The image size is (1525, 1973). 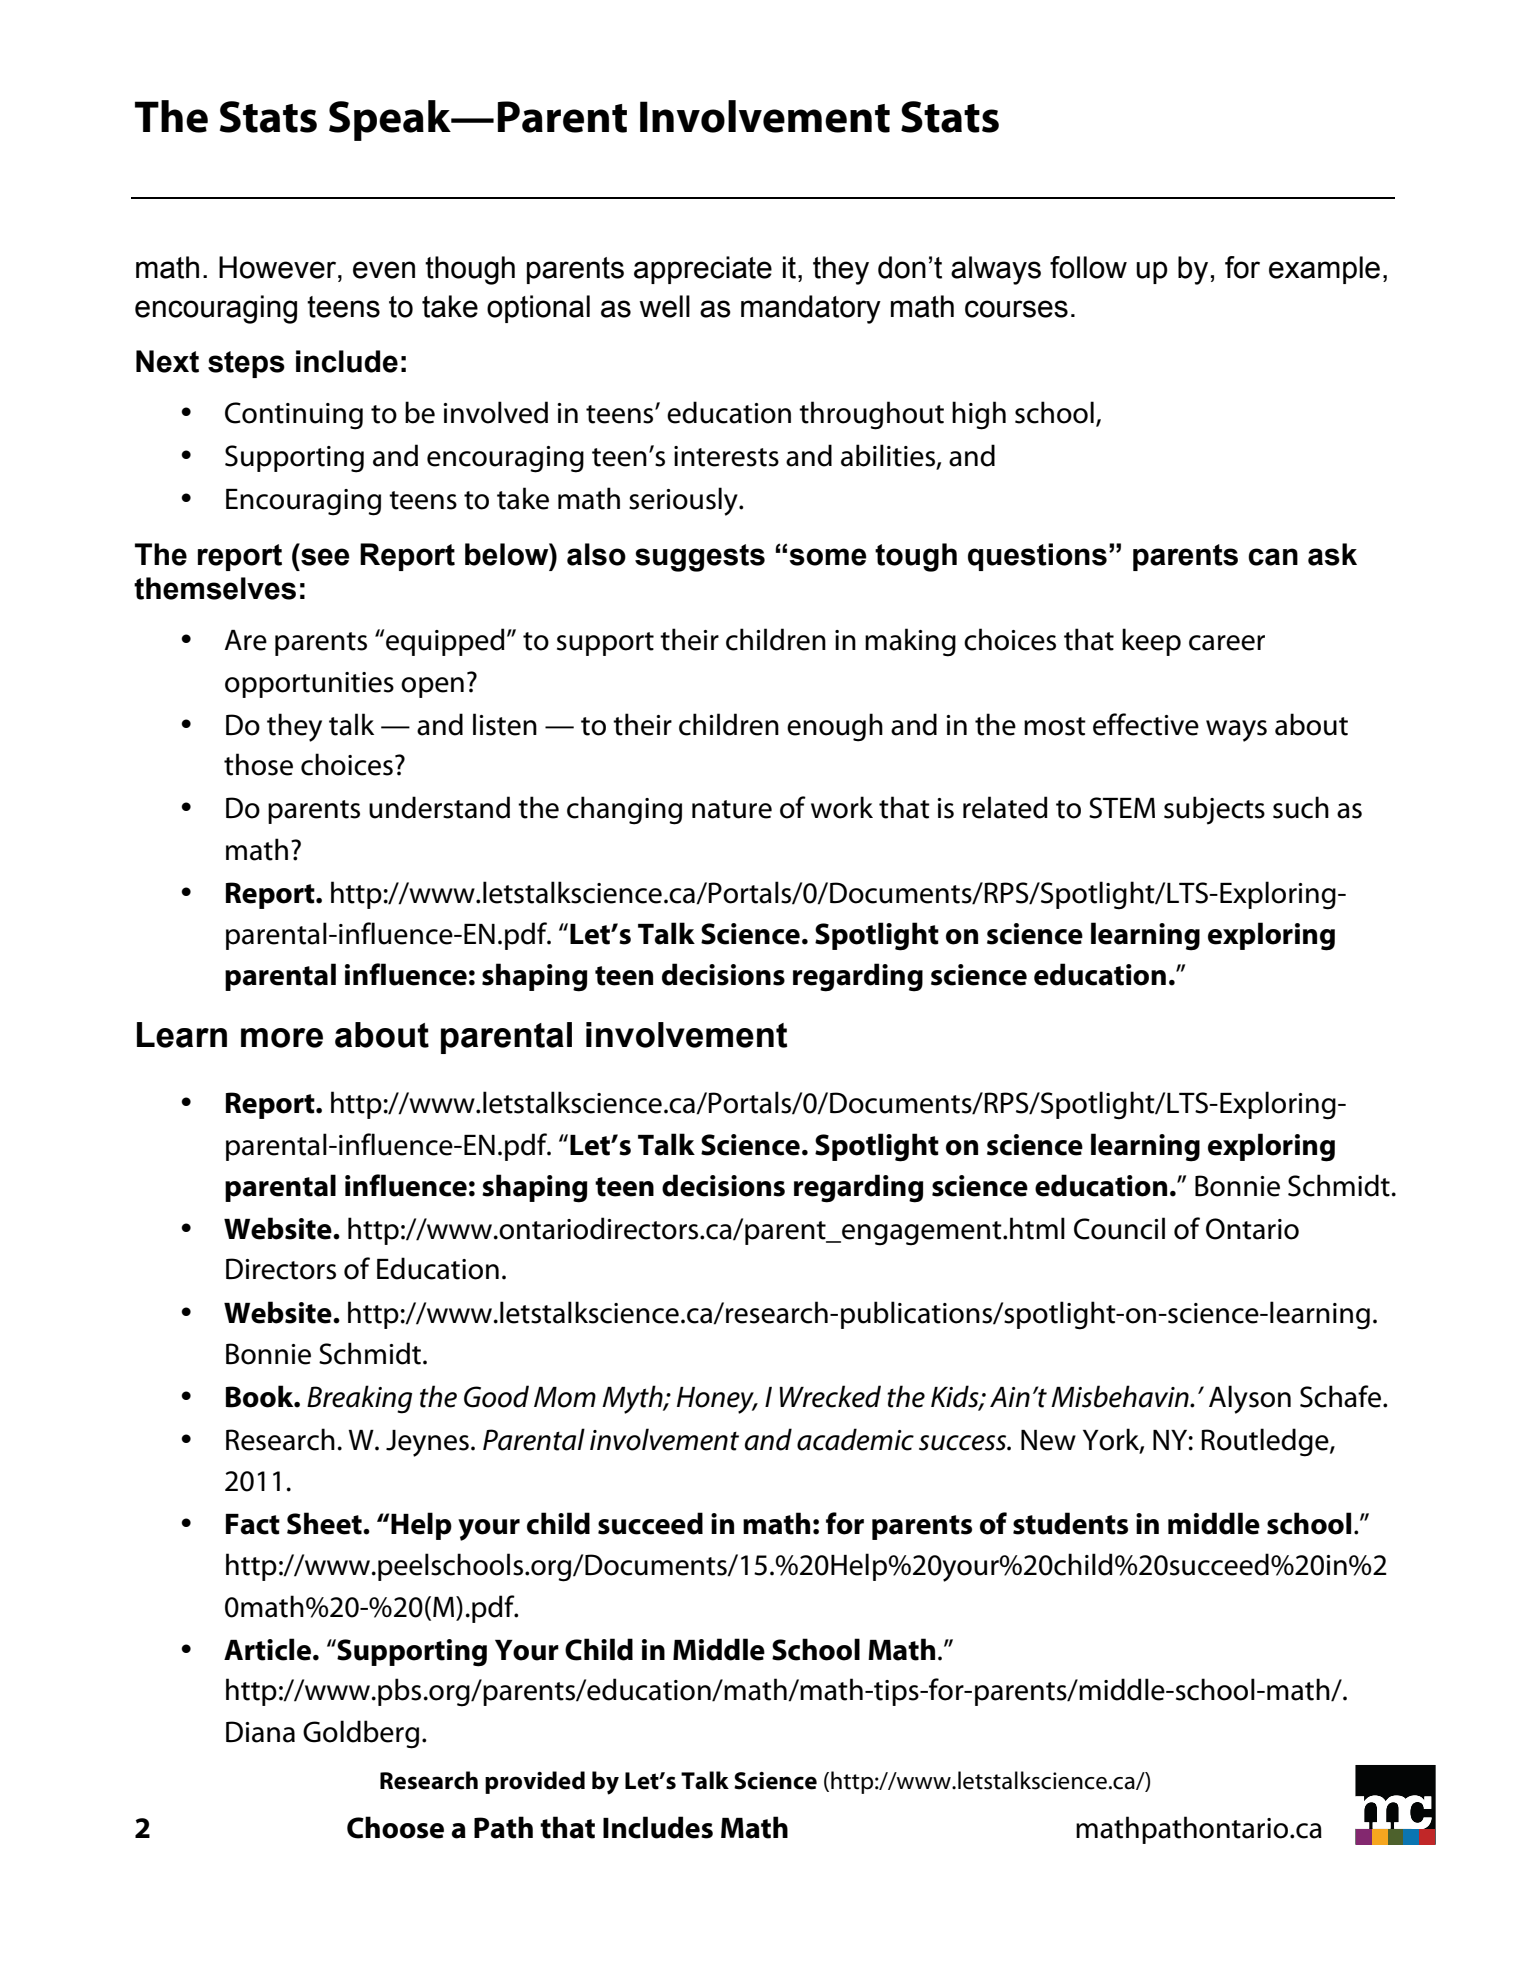 What do you see at coordinates (1088, 267) in the image?
I see `follow` at bounding box center [1088, 267].
